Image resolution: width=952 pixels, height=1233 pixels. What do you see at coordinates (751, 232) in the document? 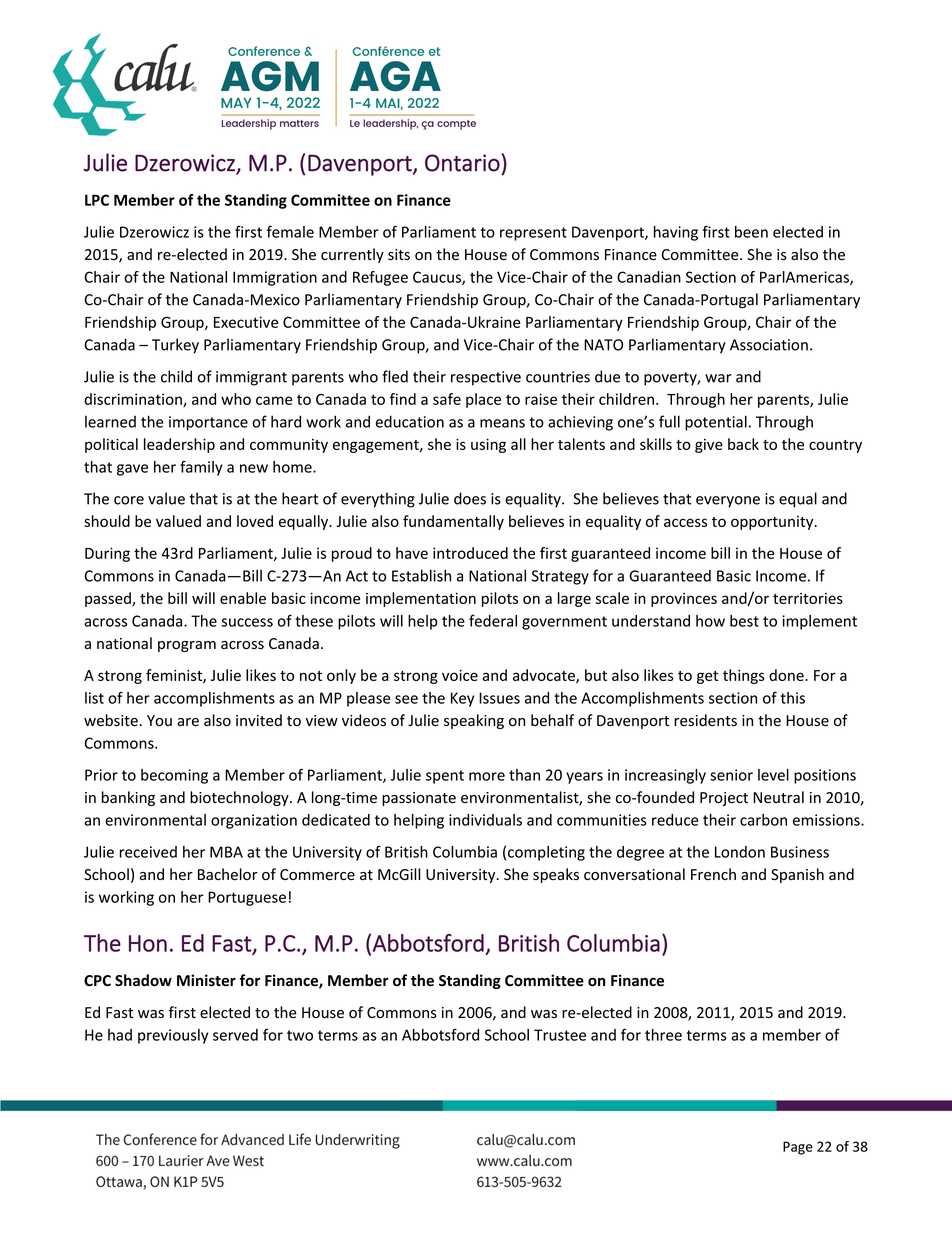
I see `been` at bounding box center [751, 232].
